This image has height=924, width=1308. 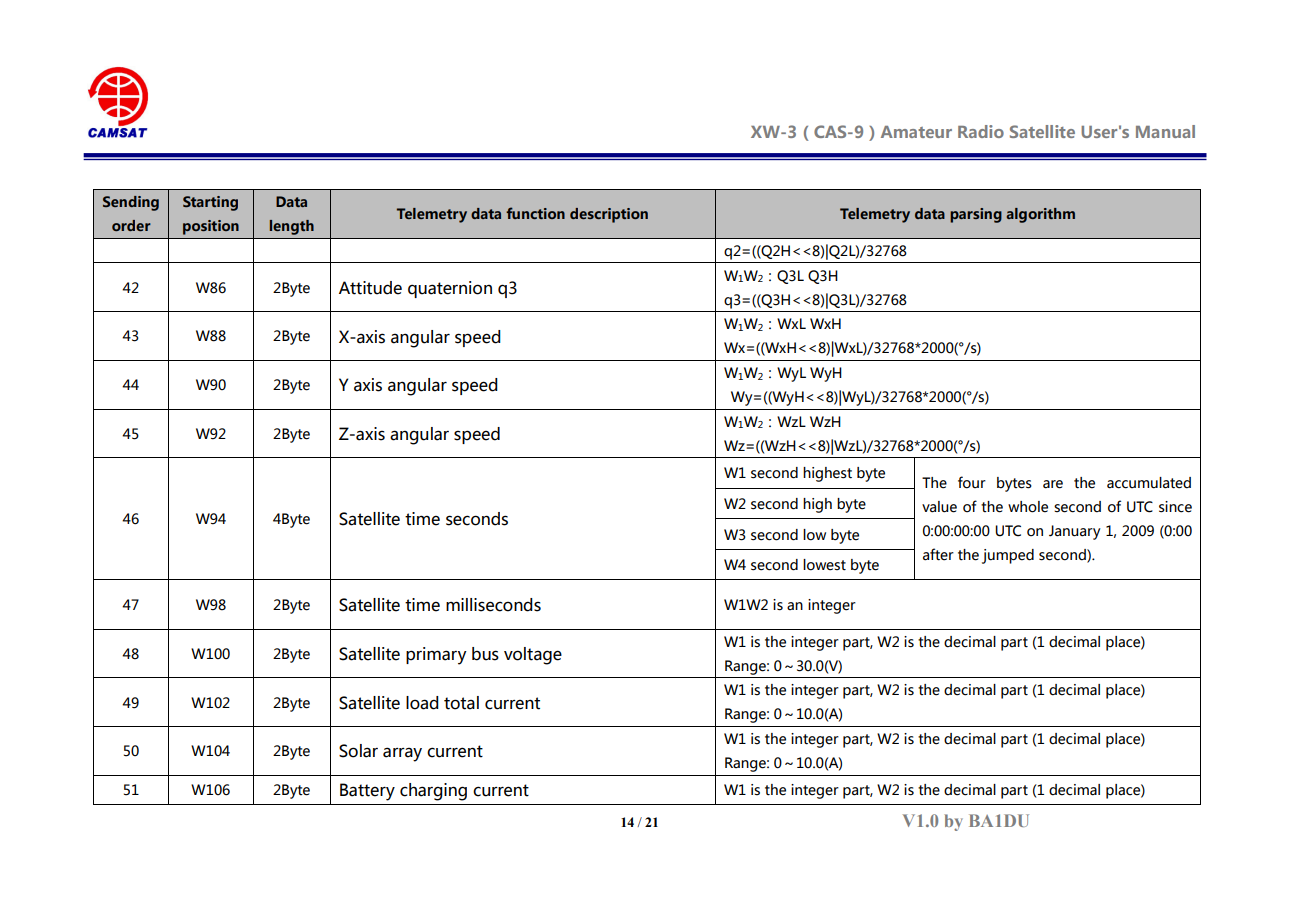 I want to click on Radio, so click(x=981, y=131).
